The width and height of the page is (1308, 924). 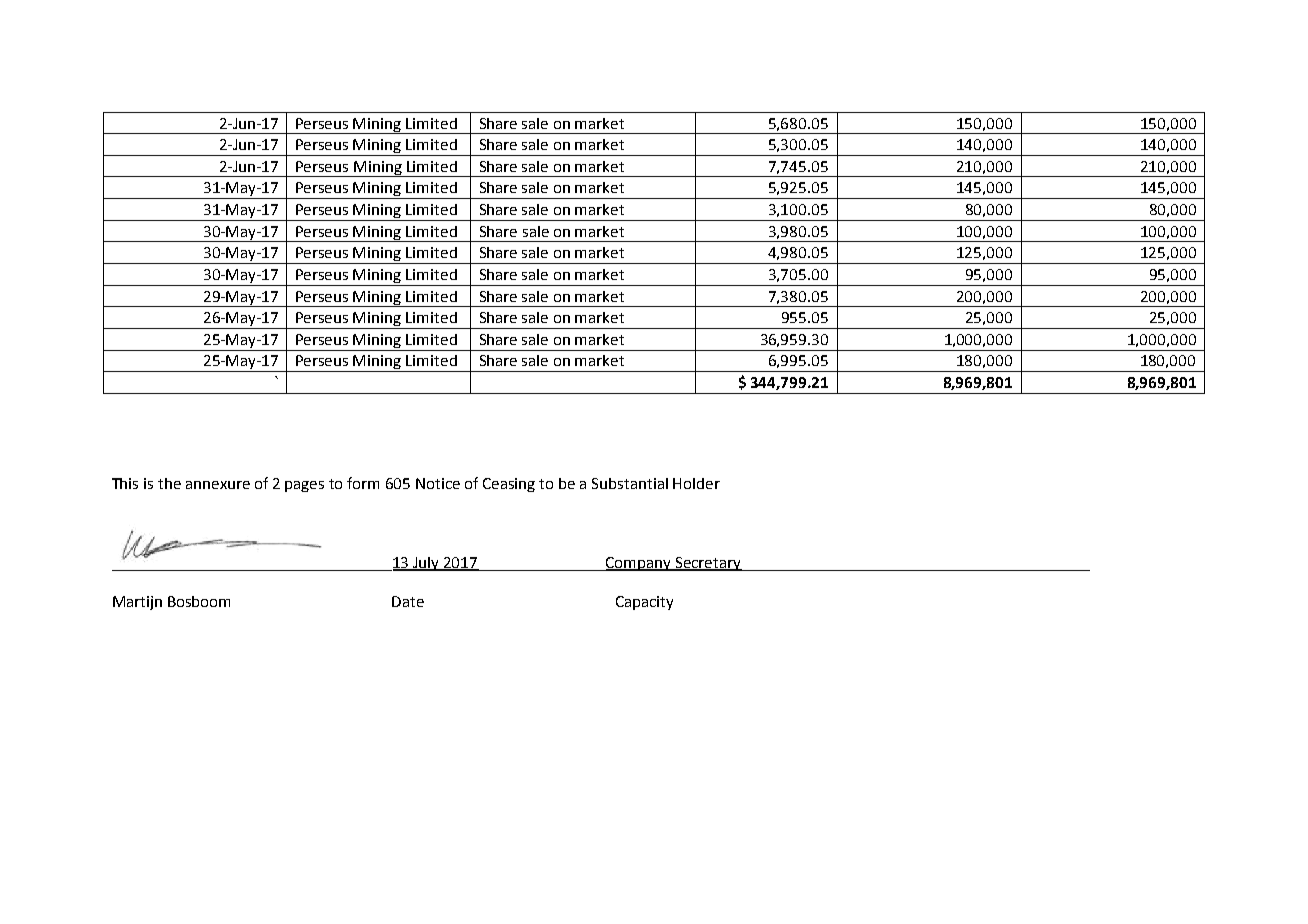 I want to click on Substantial, so click(x=630, y=483).
